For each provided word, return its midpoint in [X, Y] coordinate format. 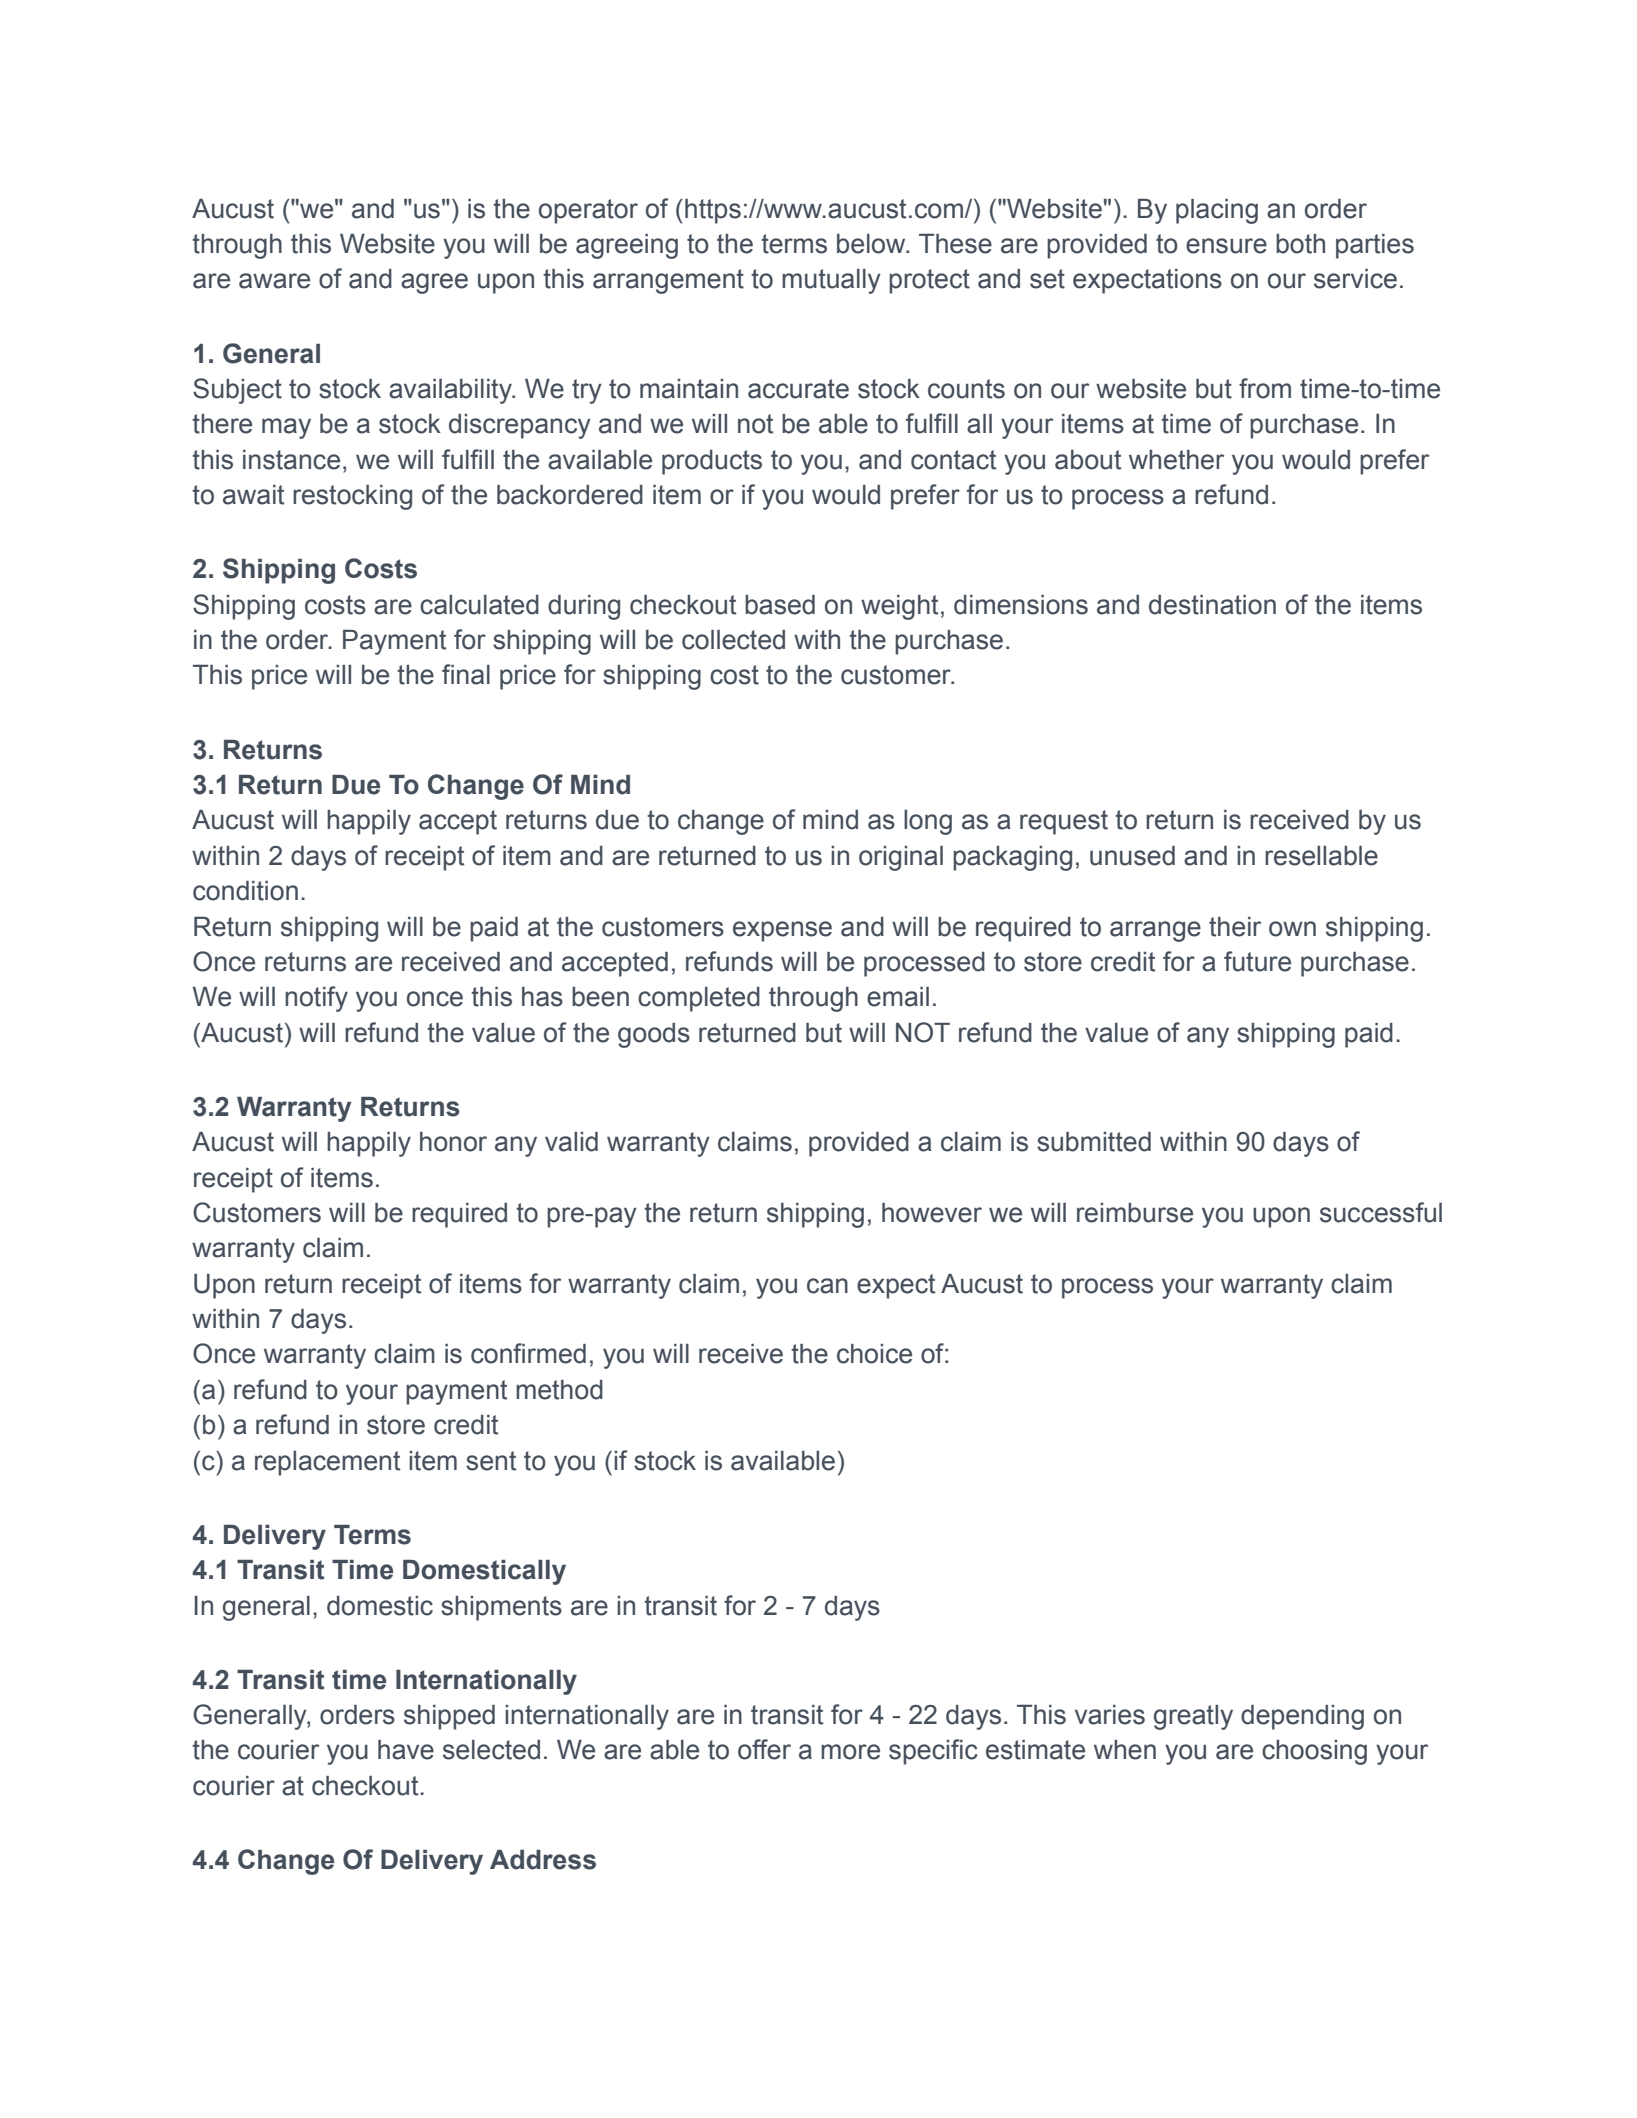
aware [274, 281]
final [466, 674]
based [780, 605]
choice [874, 1354]
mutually [831, 281]
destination [1212, 605]
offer [764, 1749]
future [1257, 961]
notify [316, 999]
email [898, 997]
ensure [1226, 246]
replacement [327, 1463]
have [406, 1750]
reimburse [1135, 1213]
